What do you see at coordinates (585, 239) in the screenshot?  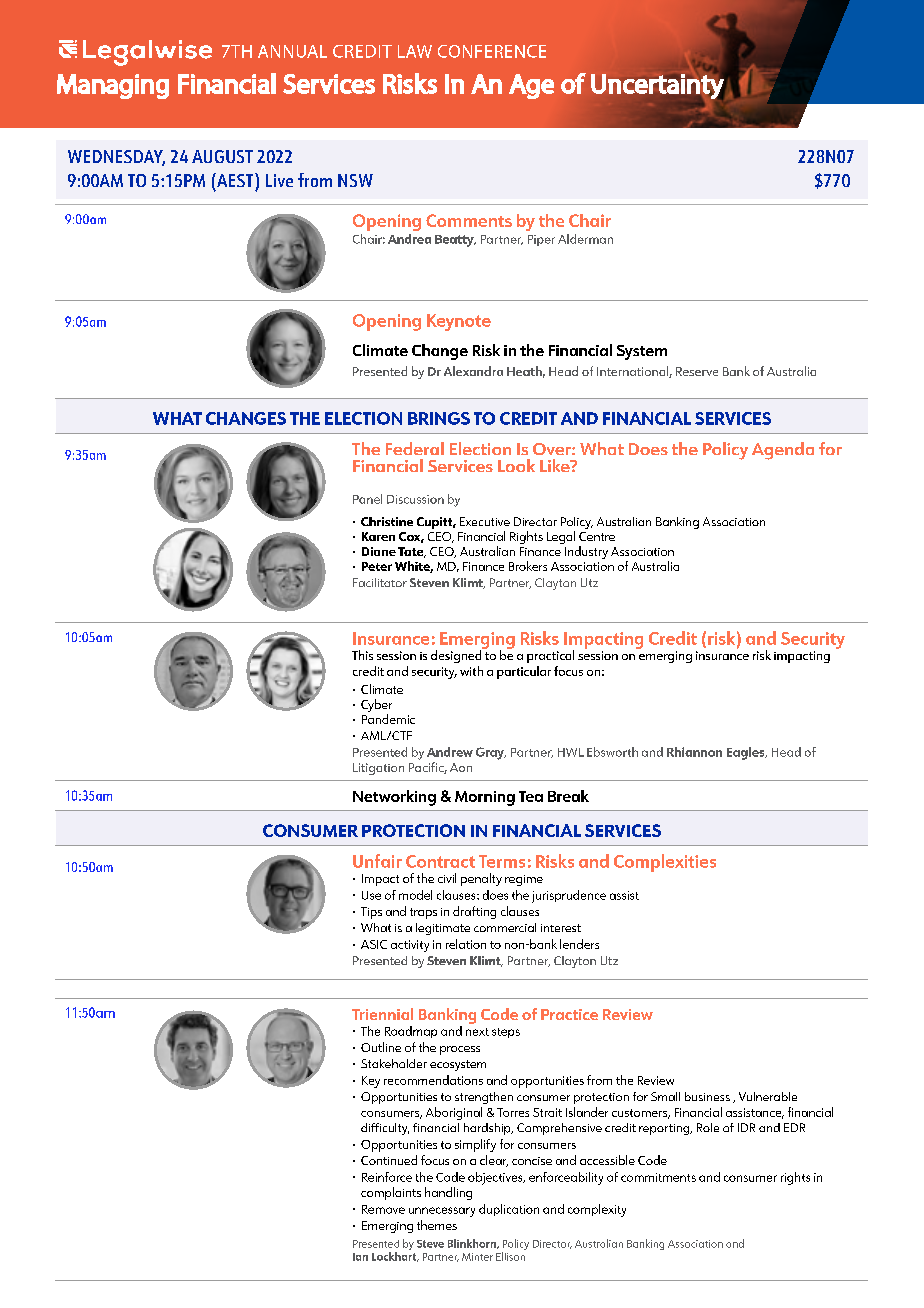 I see `Alderman` at bounding box center [585, 239].
